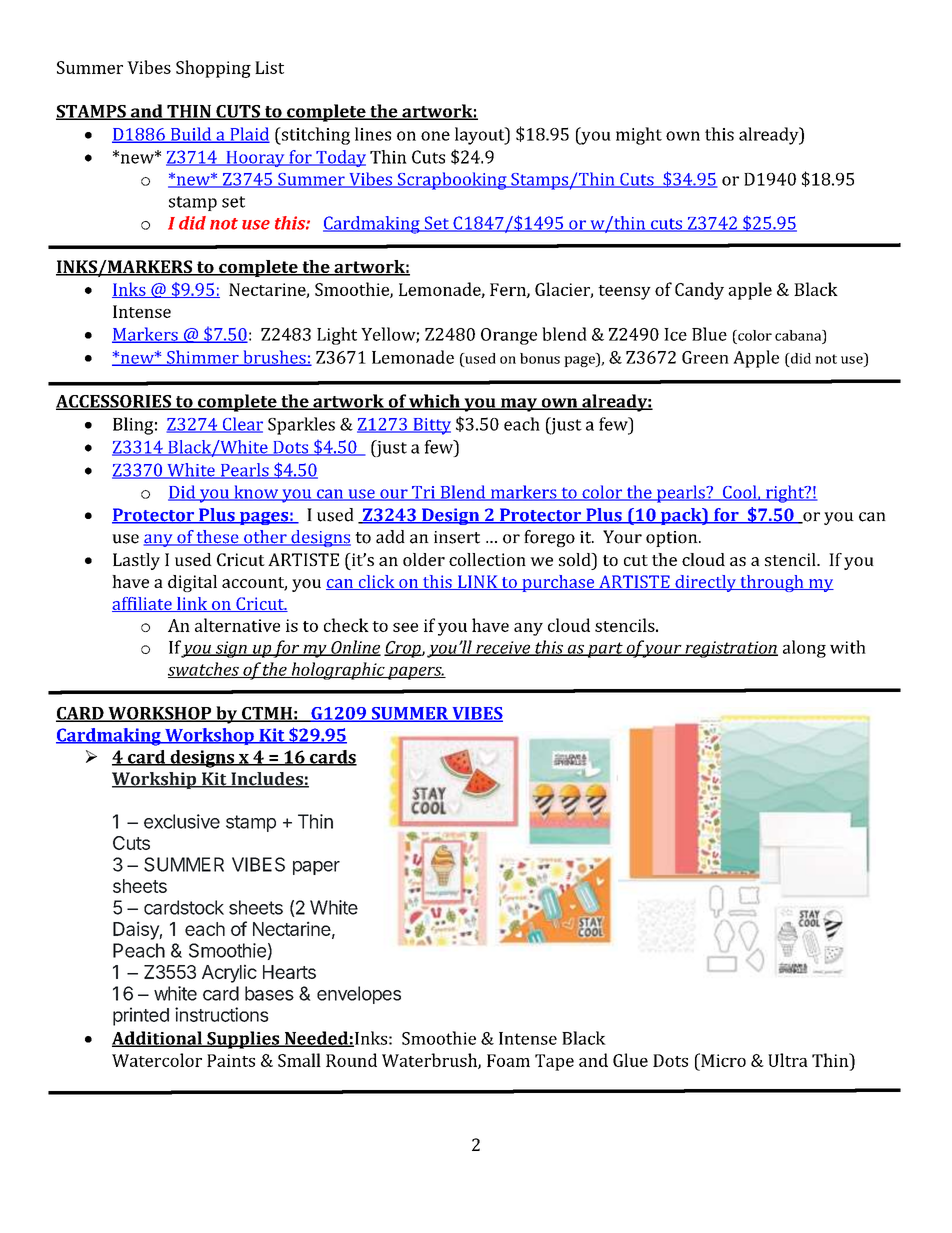 The image size is (952, 1233). What do you see at coordinates (222, 1014) in the screenshot?
I see `instructions` at bounding box center [222, 1014].
